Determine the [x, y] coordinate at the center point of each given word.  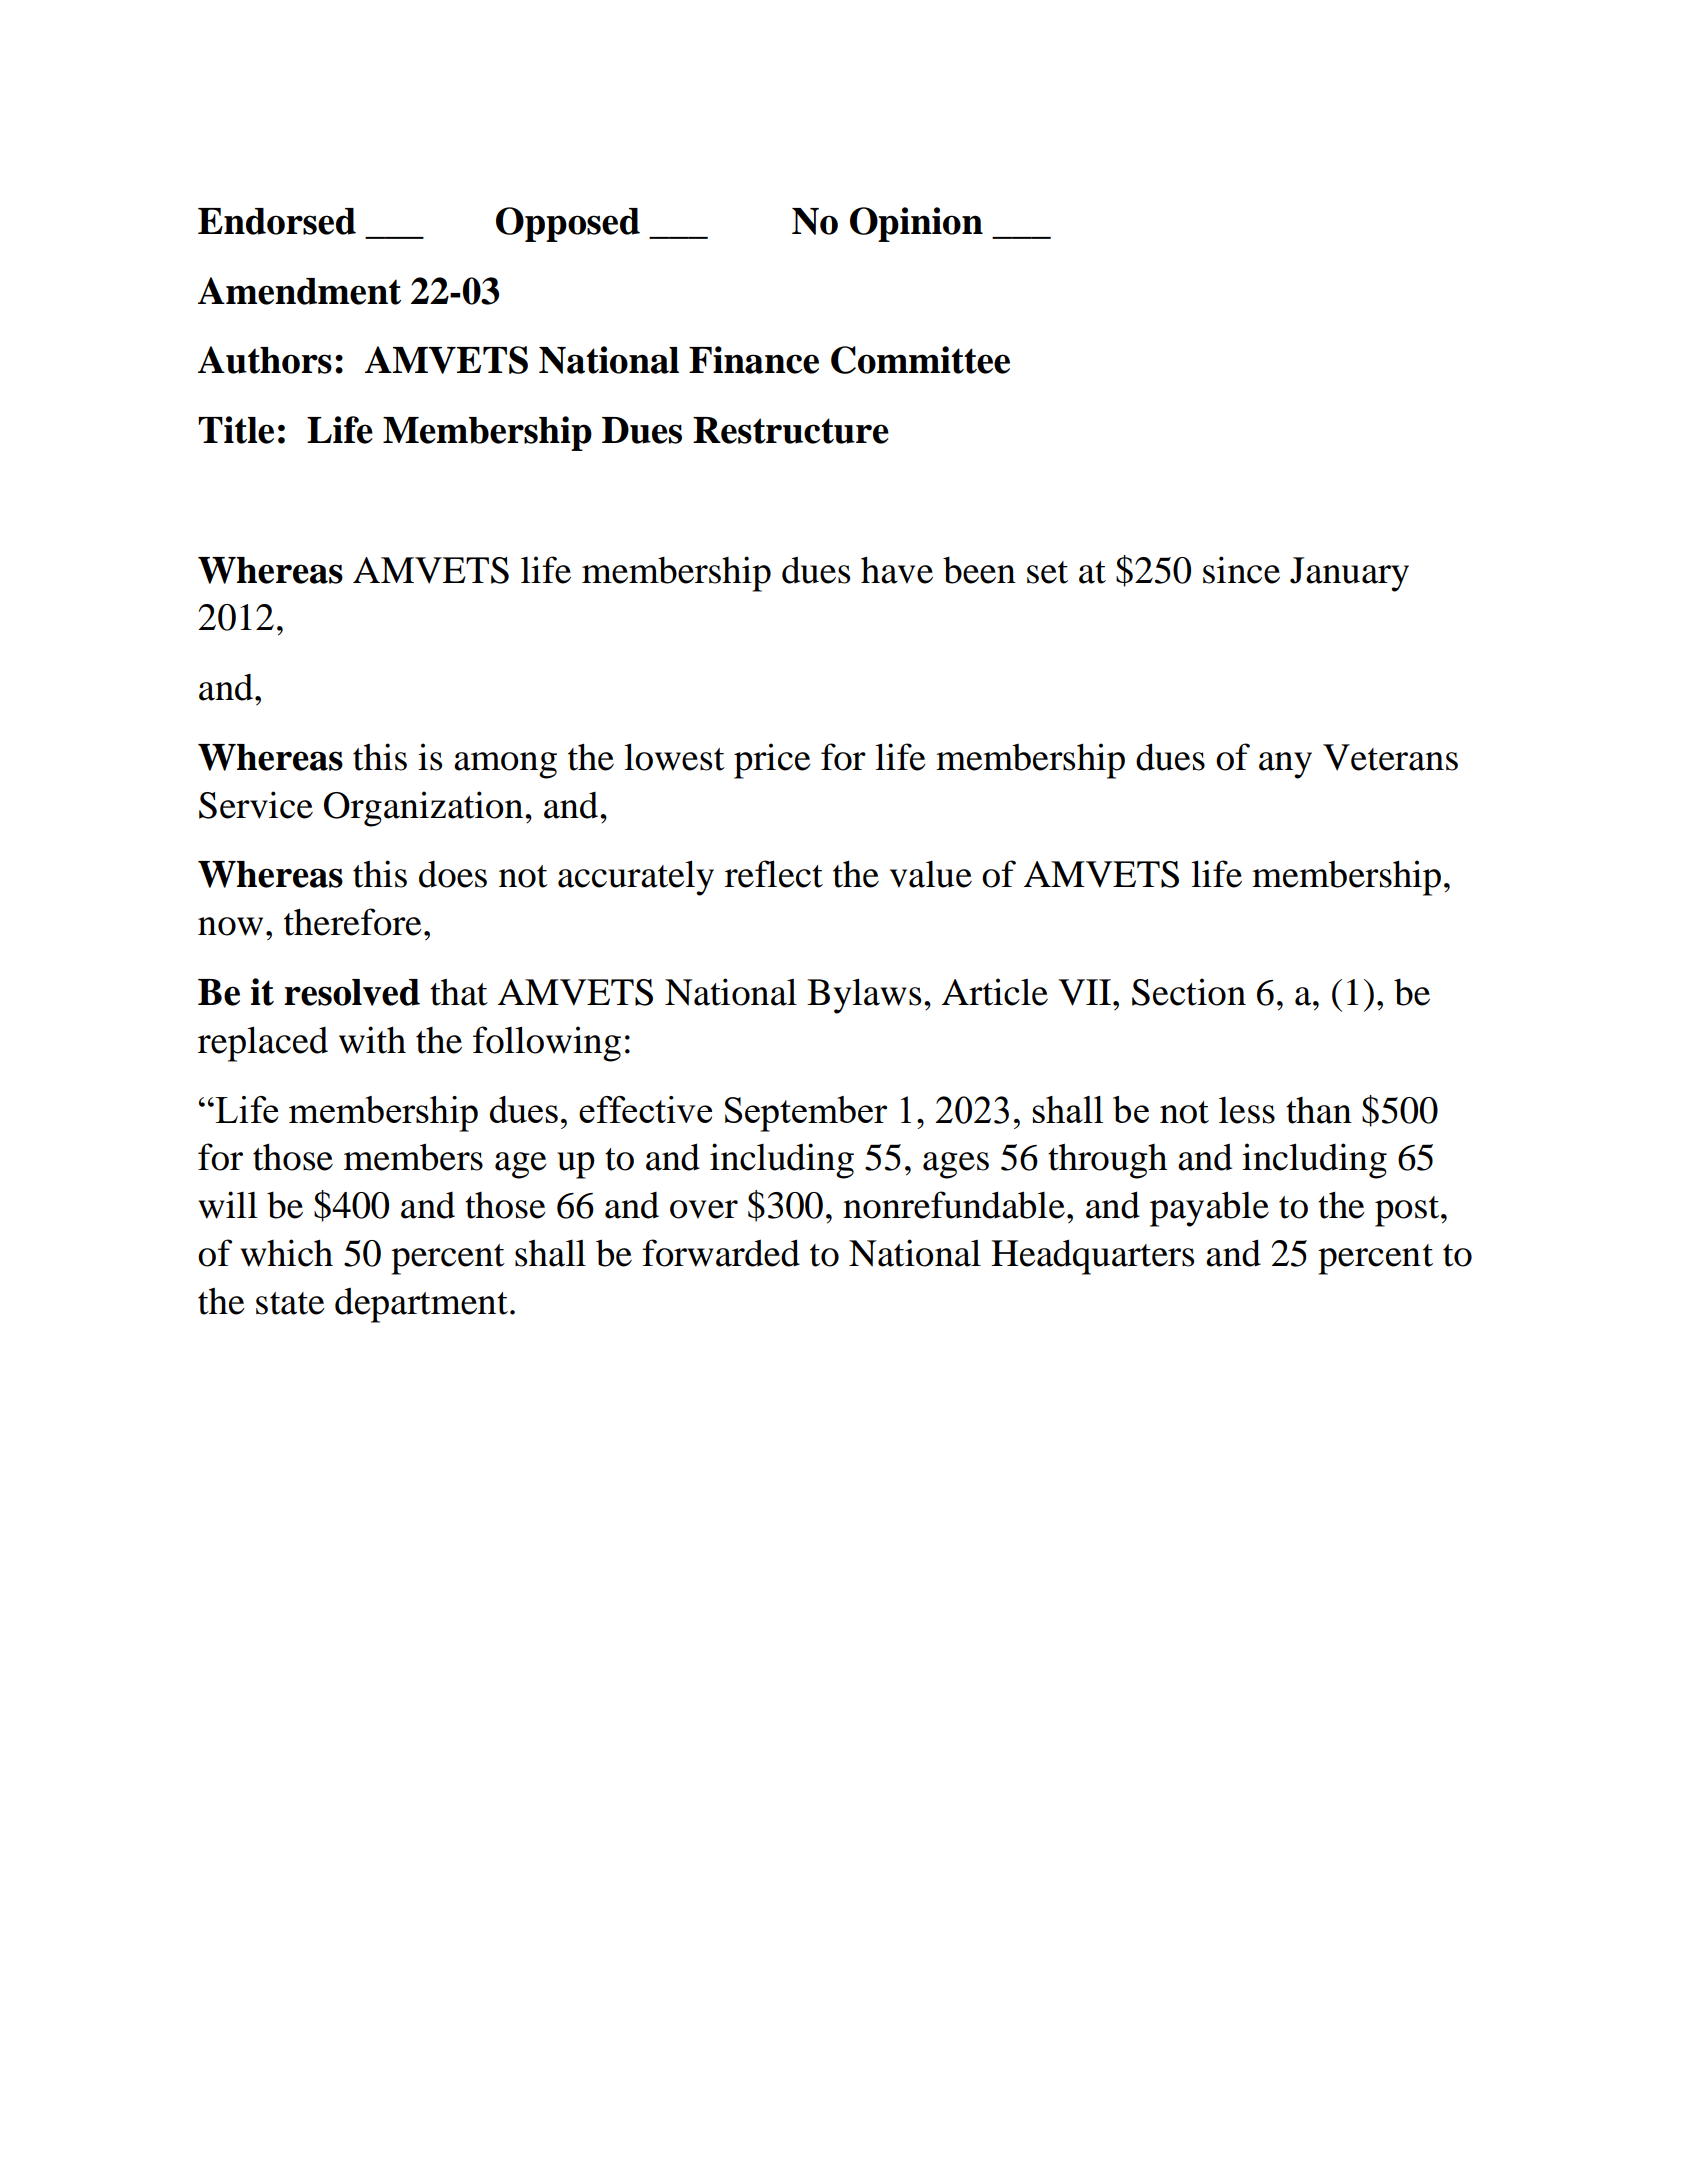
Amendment [299, 291]
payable [1209, 1209]
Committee [920, 360]
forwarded [721, 1253]
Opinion [916, 224]
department [421, 1305]
